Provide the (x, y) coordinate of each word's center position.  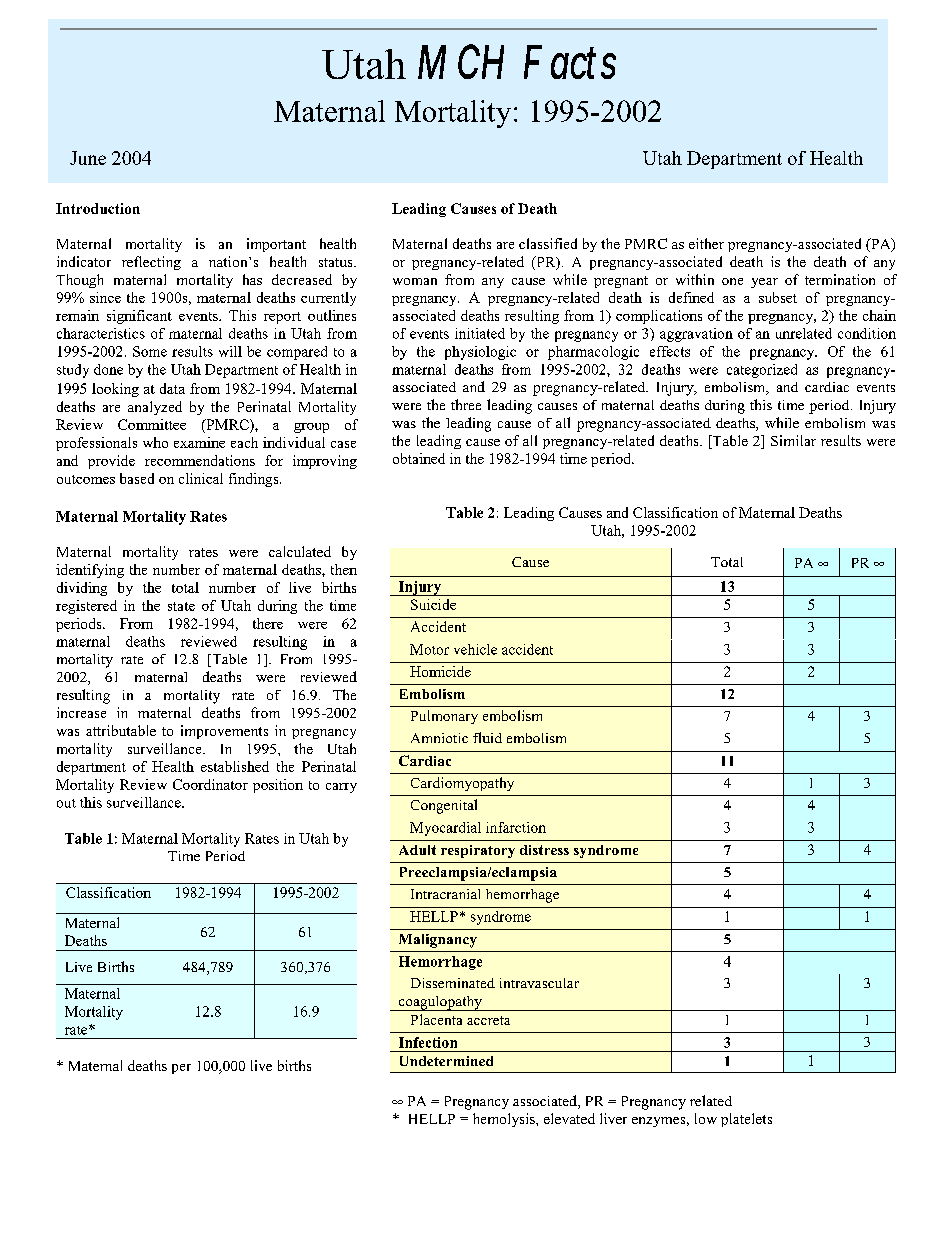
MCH (461, 61)
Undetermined (446, 1061)
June (88, 158)
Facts (570, 62)
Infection (428, 1042)
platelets (746, 1120)
